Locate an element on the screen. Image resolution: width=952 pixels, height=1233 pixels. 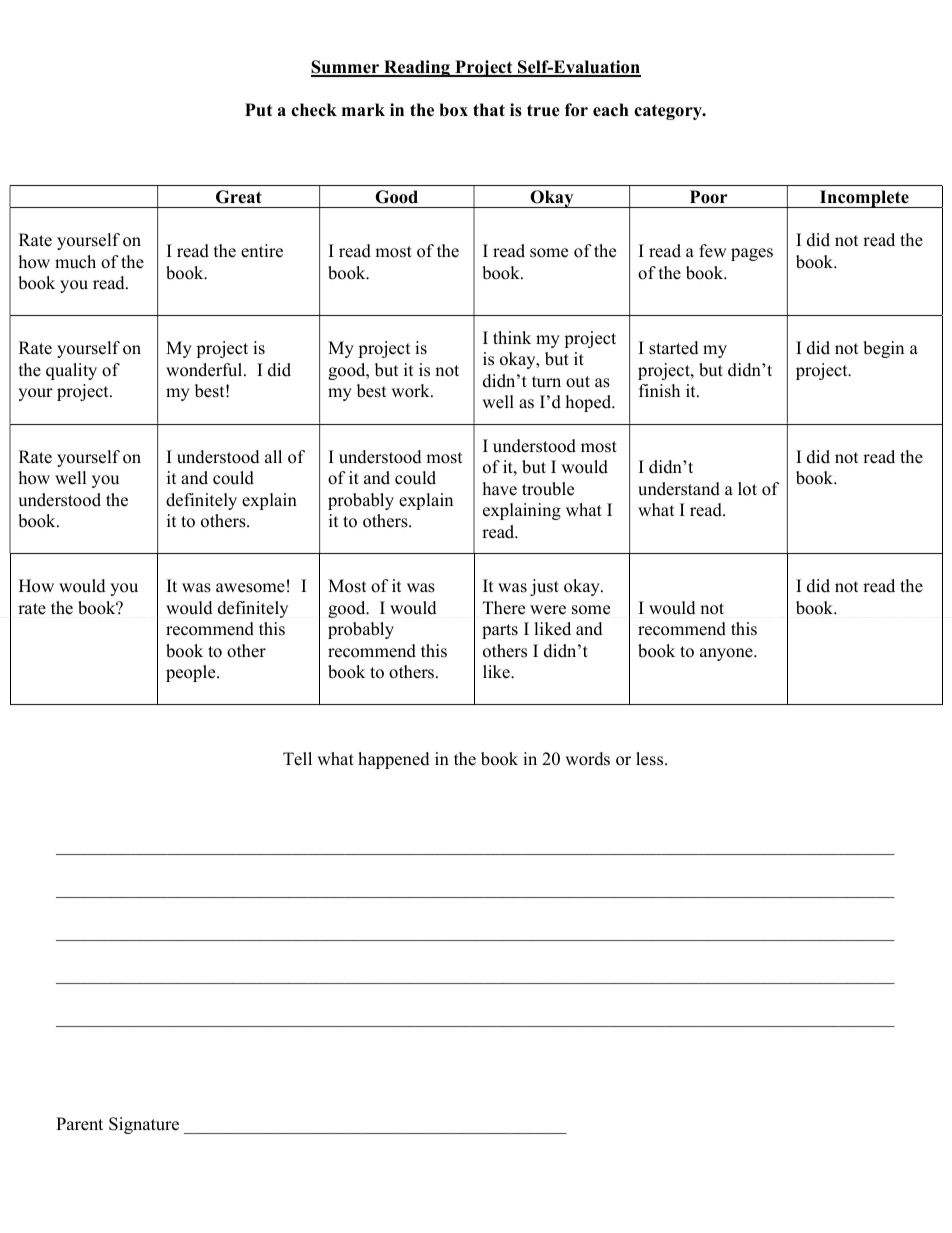
anyone is located at coordinates (727, 654).
